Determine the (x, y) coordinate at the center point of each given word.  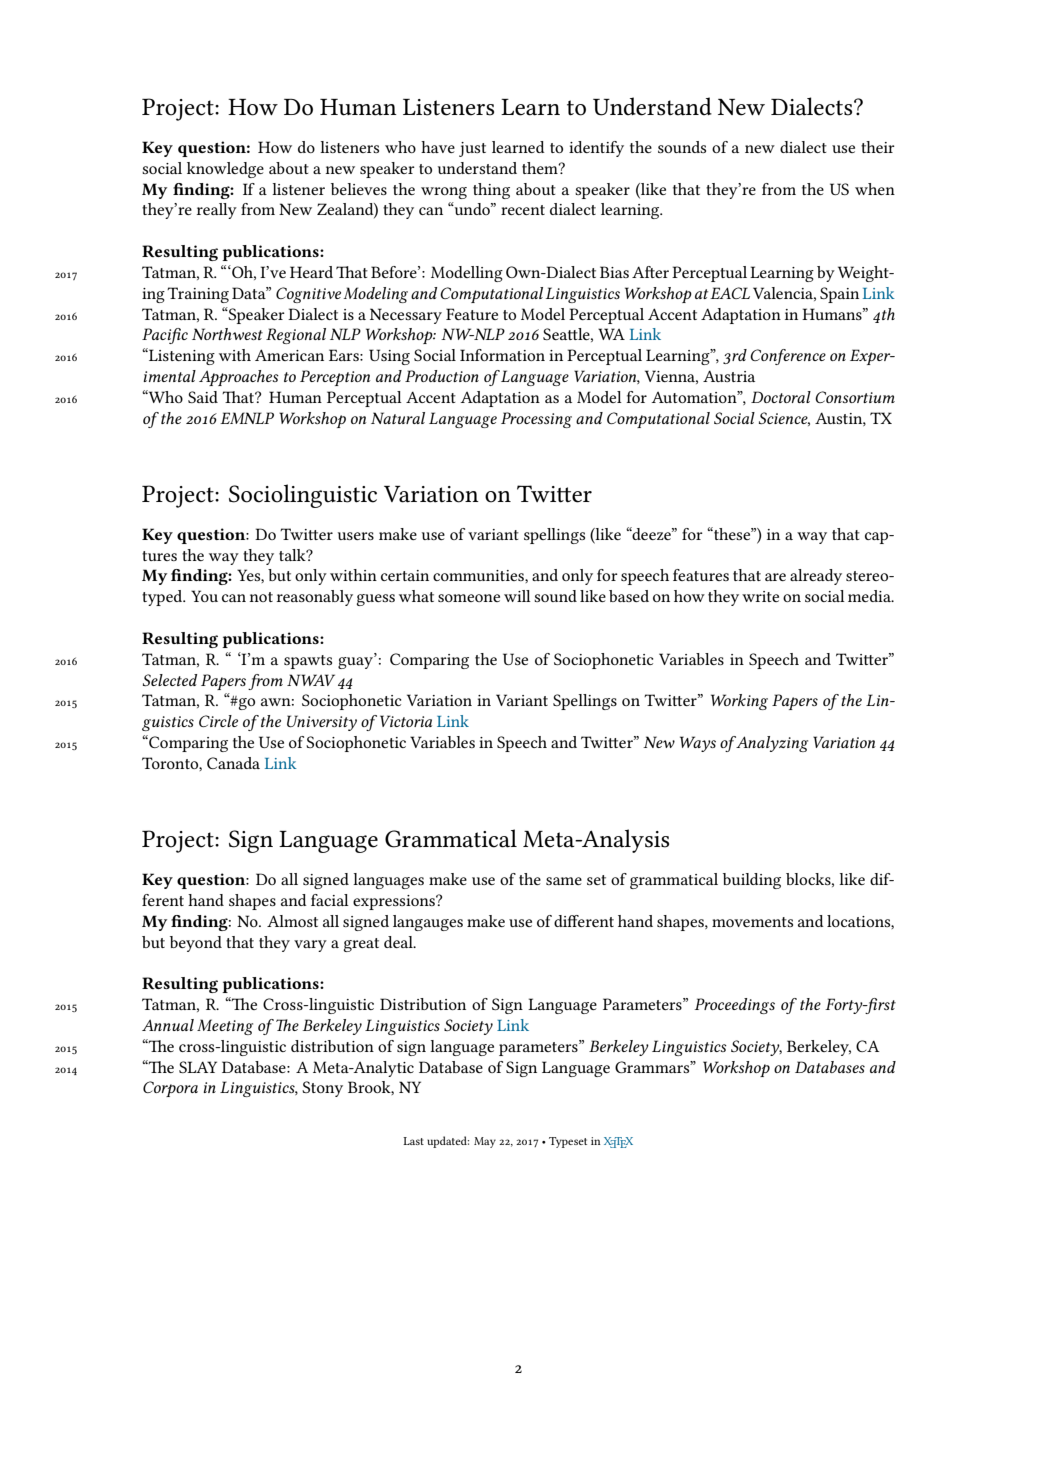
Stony (322, 1089)
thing (491, 191)
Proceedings (735, 1006)
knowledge (225, 170)
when (875, 189)
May (485, 1142)
